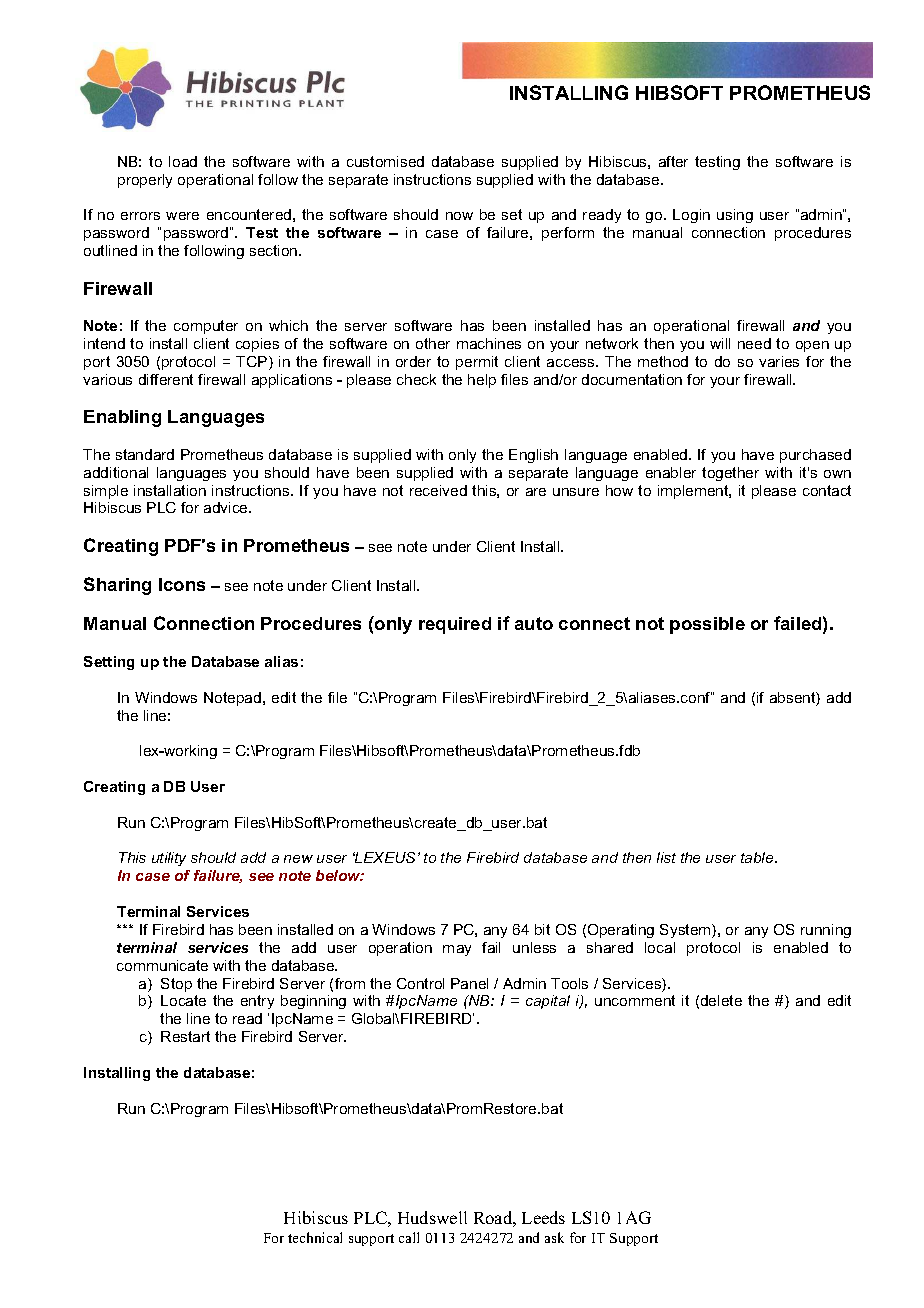 This screenshot has width=924, height=1308. Describe the element at coordinates (109, 663) in the screenshot. I see `Setting` at that location.
